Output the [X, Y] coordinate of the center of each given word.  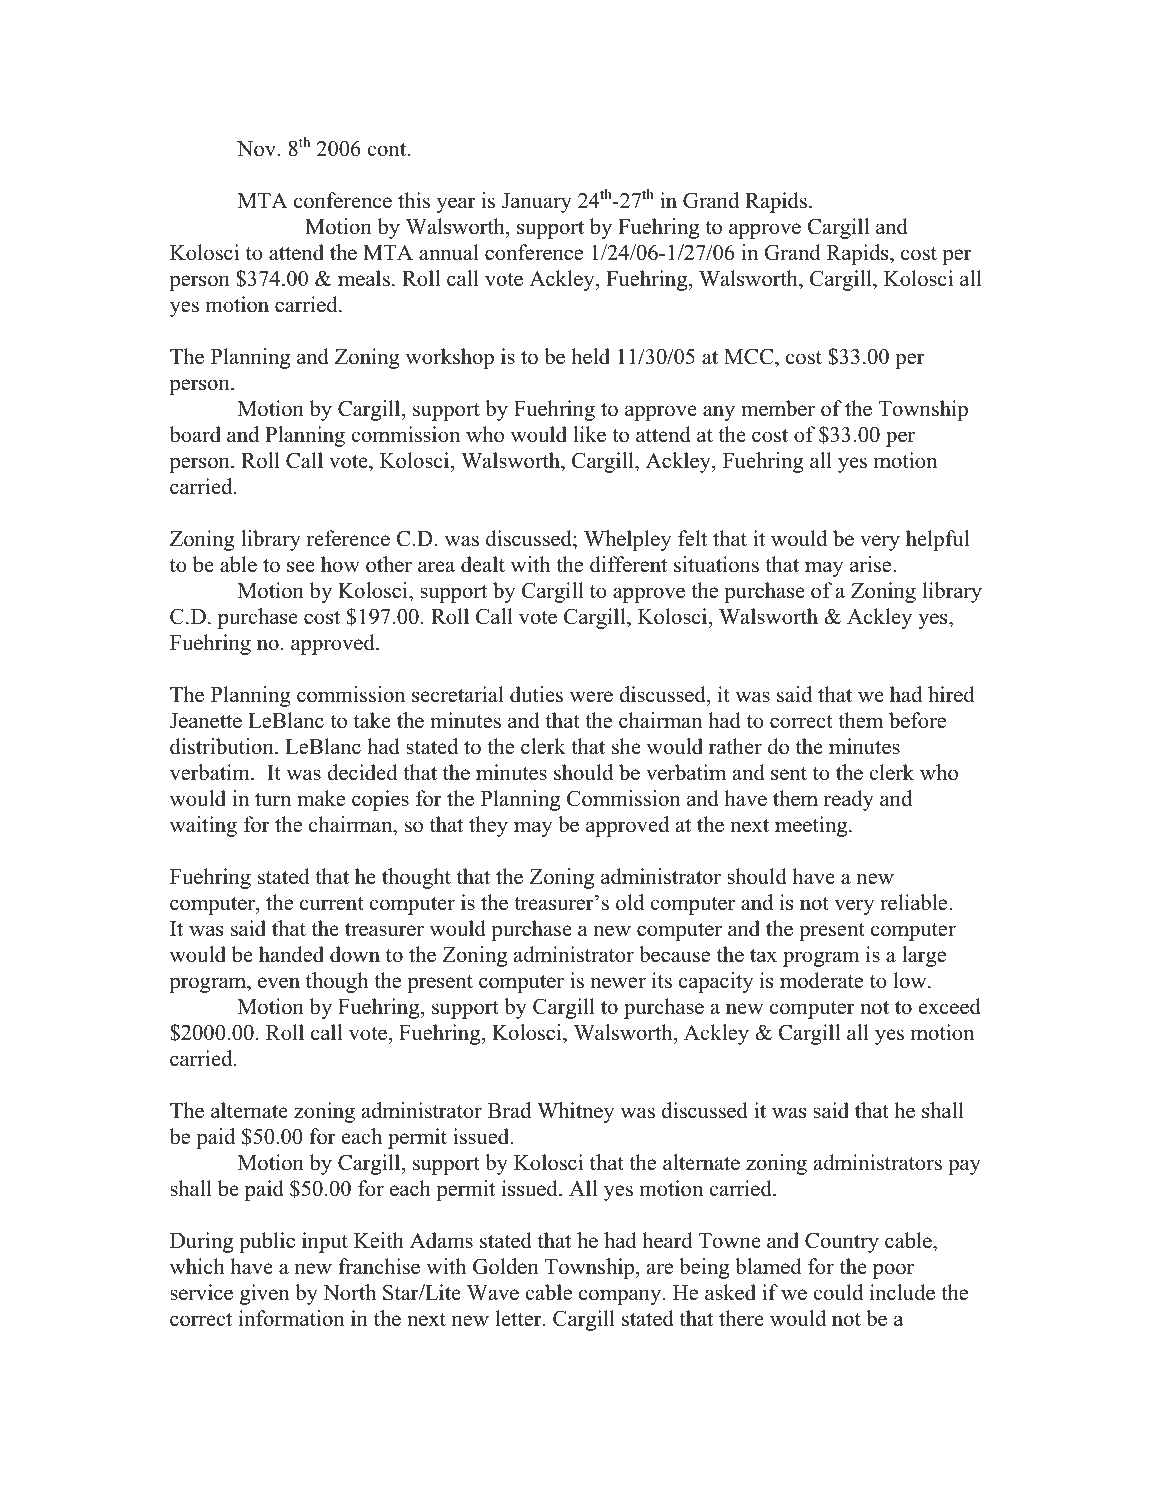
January [537, 203]
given [265, 1294]
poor [893, 1271]
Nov [258, 149]
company [621, 1297]
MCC [750, 356]
